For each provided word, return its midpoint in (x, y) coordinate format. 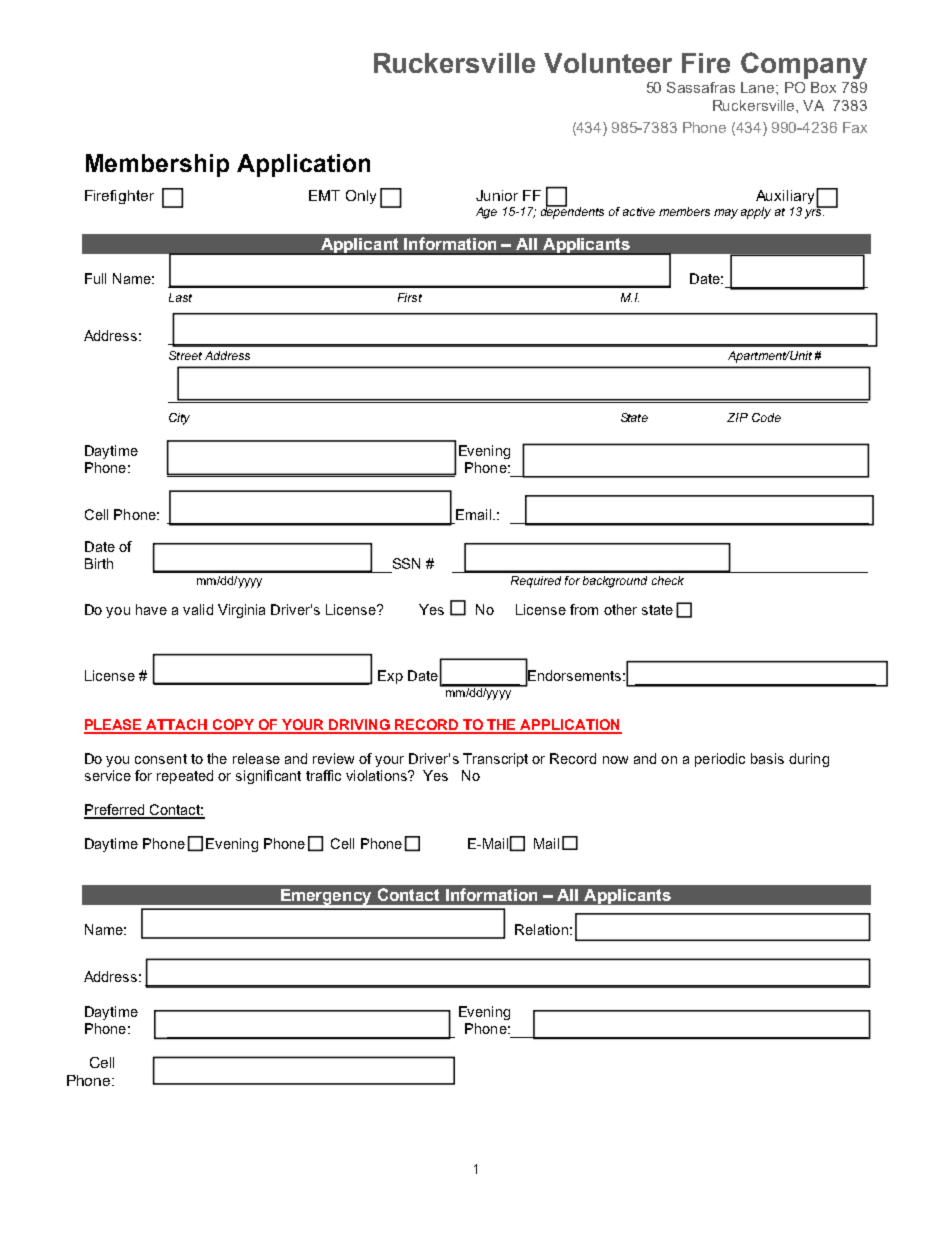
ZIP (737, 417)
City (179, 419)
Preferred (115, 811)
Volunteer (608, 63)
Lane (759, 87)
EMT (324, 195)
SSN (406, 563)
